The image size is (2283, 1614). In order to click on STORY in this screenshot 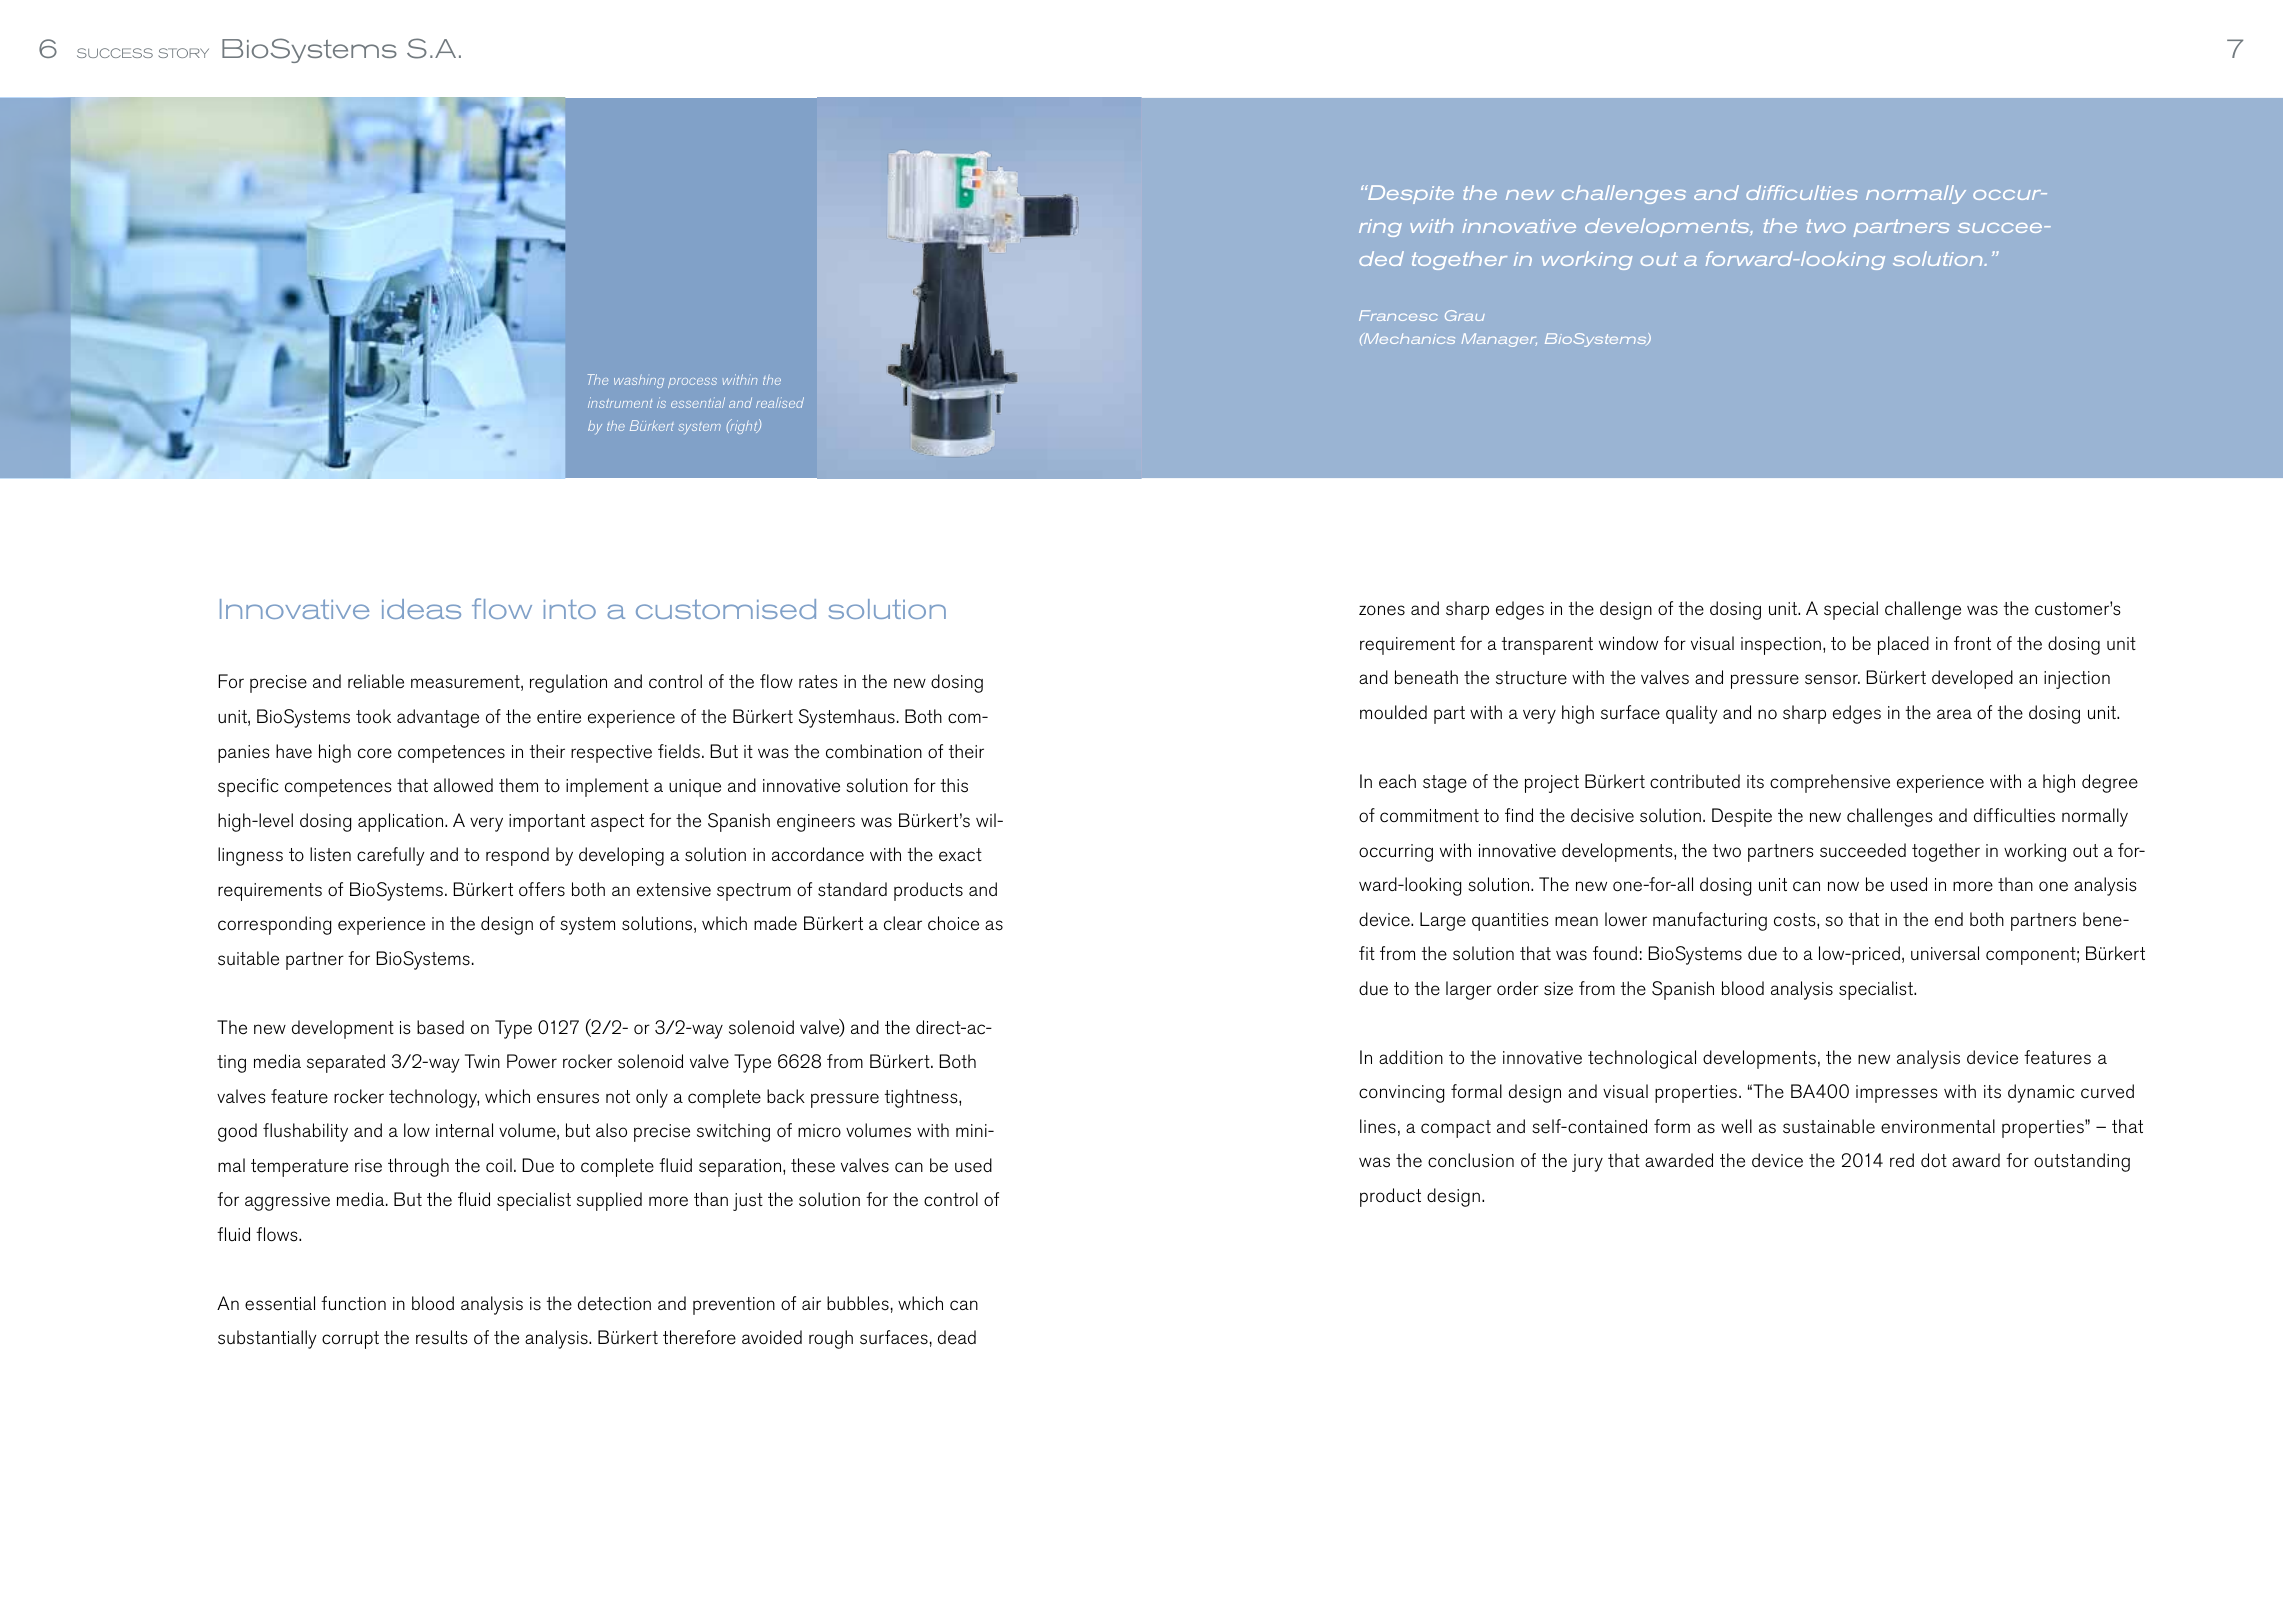, I will do `click(183, 53)`.
